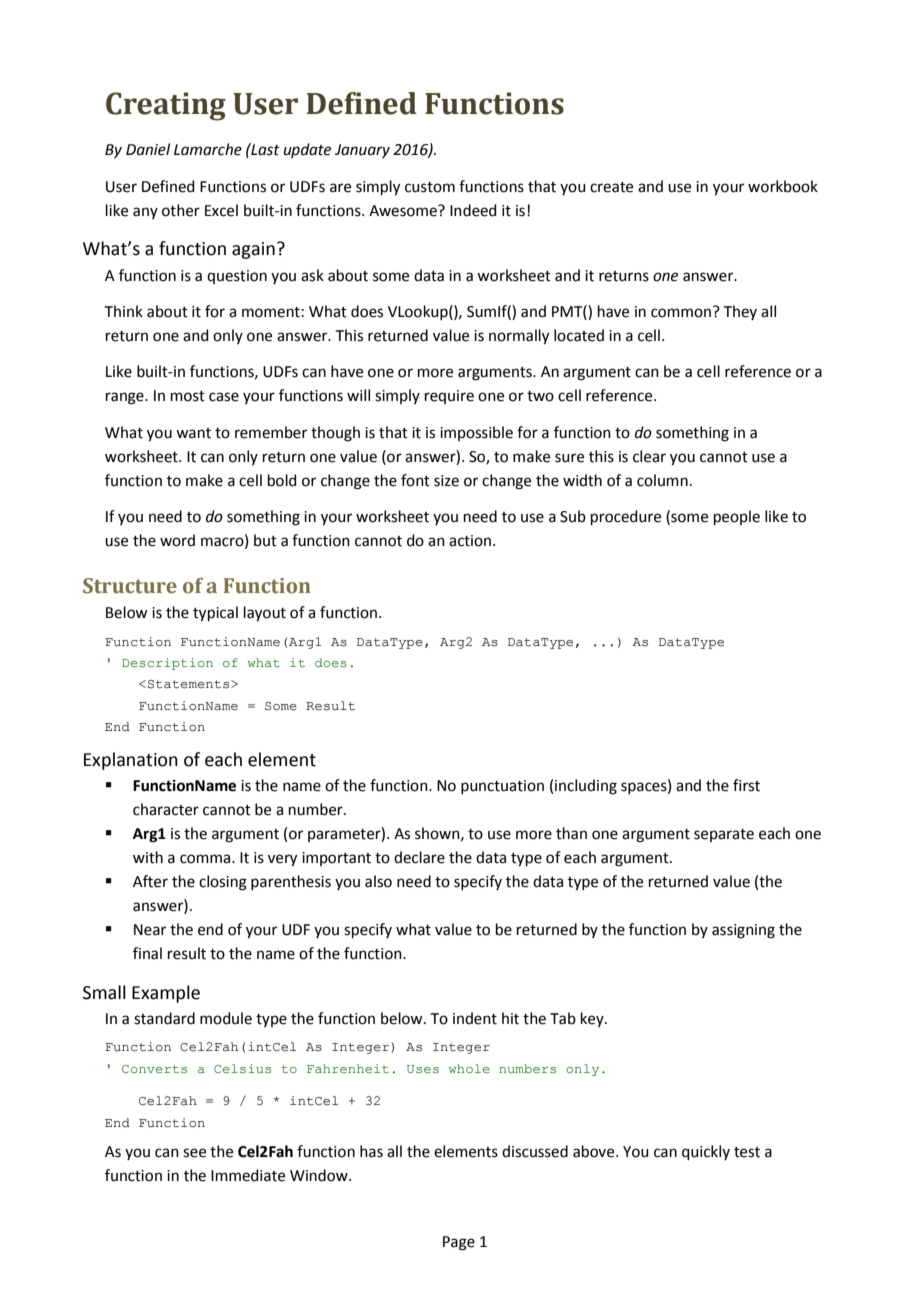 Image resolution: width=924 pixels, height=1308 pixels. What do you see at coordinates (459, 1243) in the image?
I see `Page` at bounding box center [459, 1243].
